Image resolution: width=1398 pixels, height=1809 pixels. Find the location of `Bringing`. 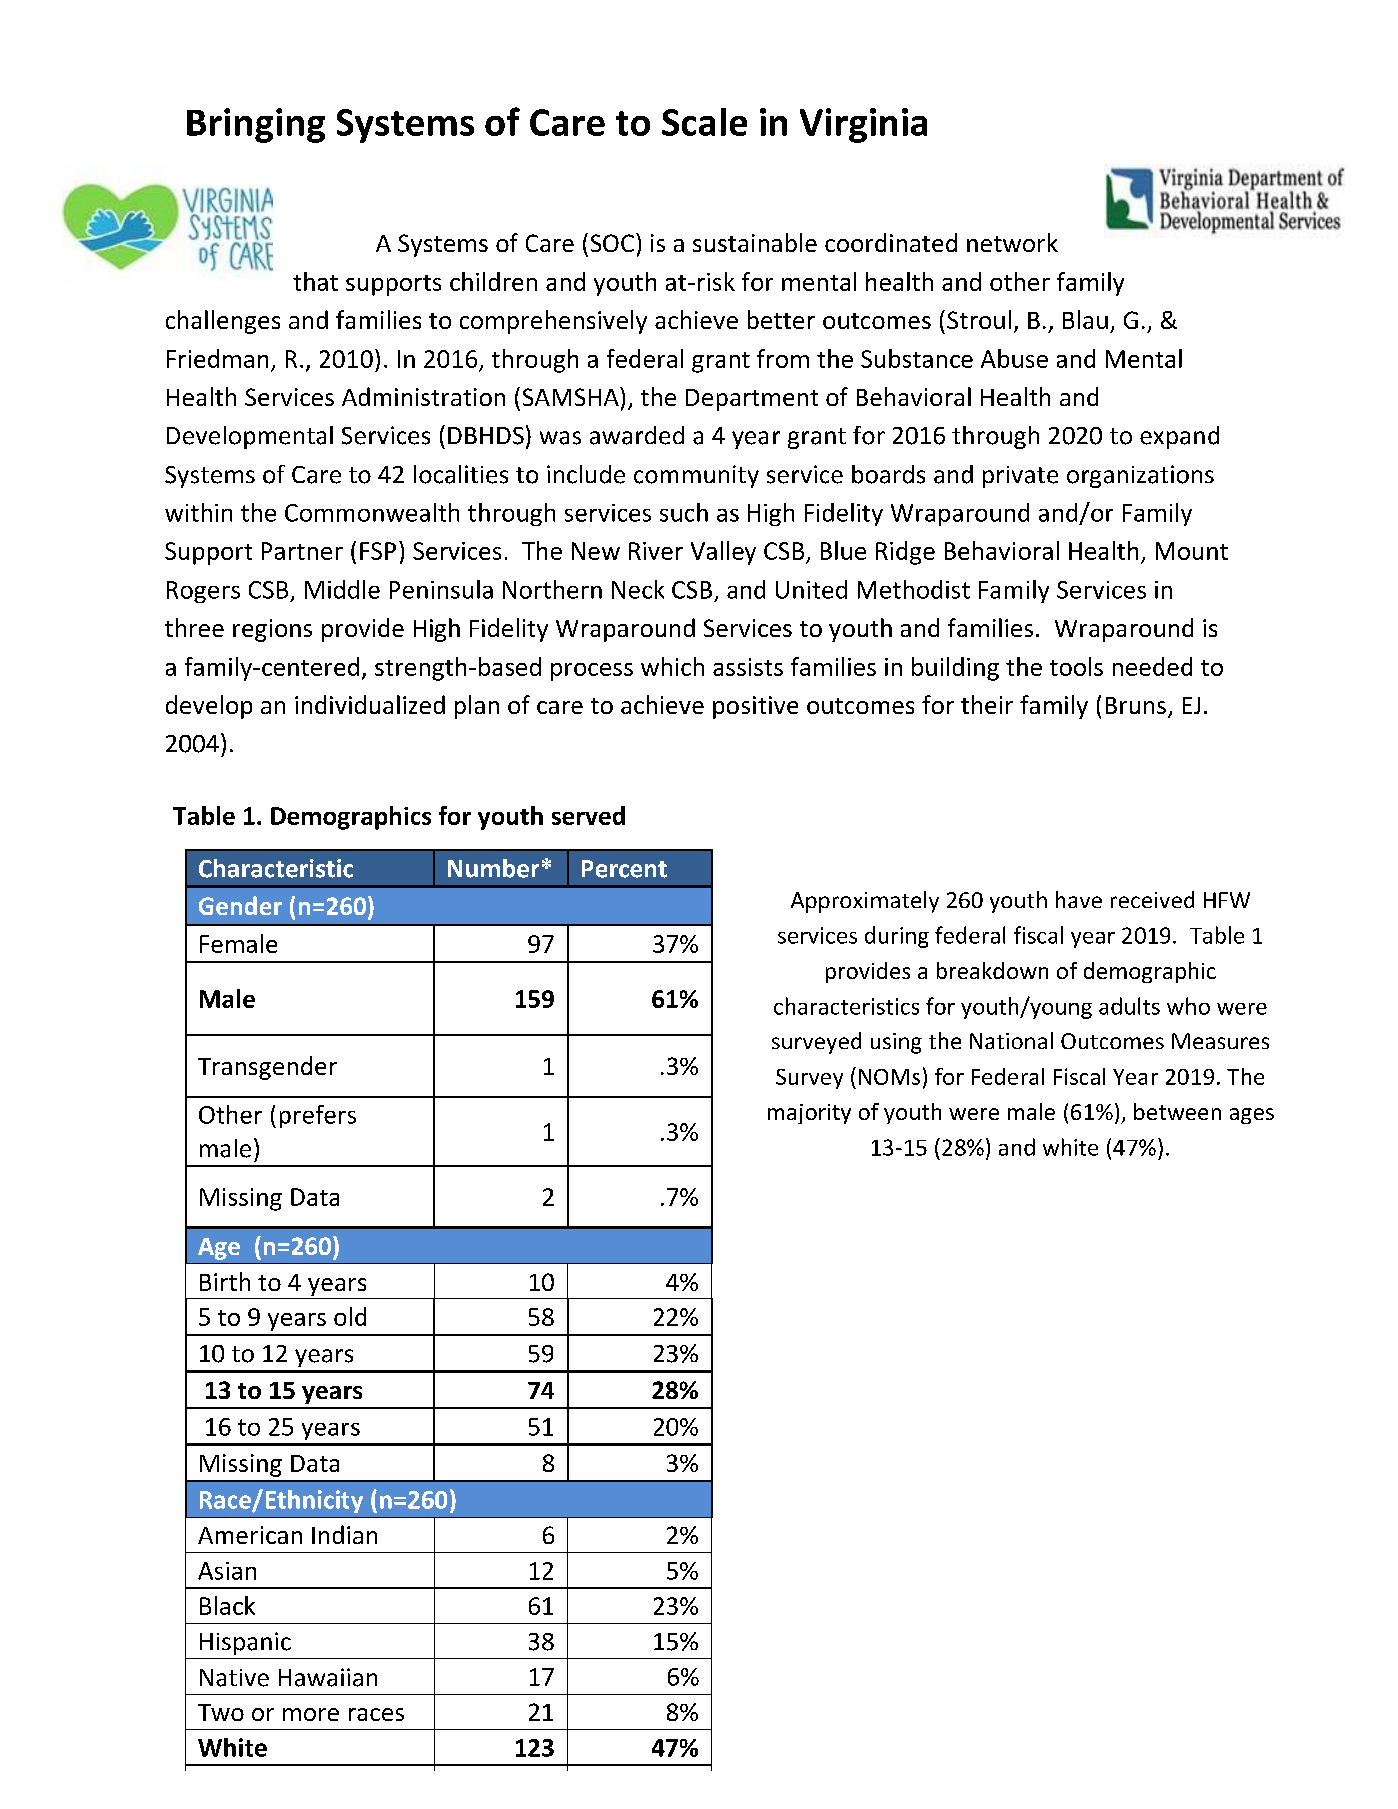

Bringing is located at coordinates (256, 125).
